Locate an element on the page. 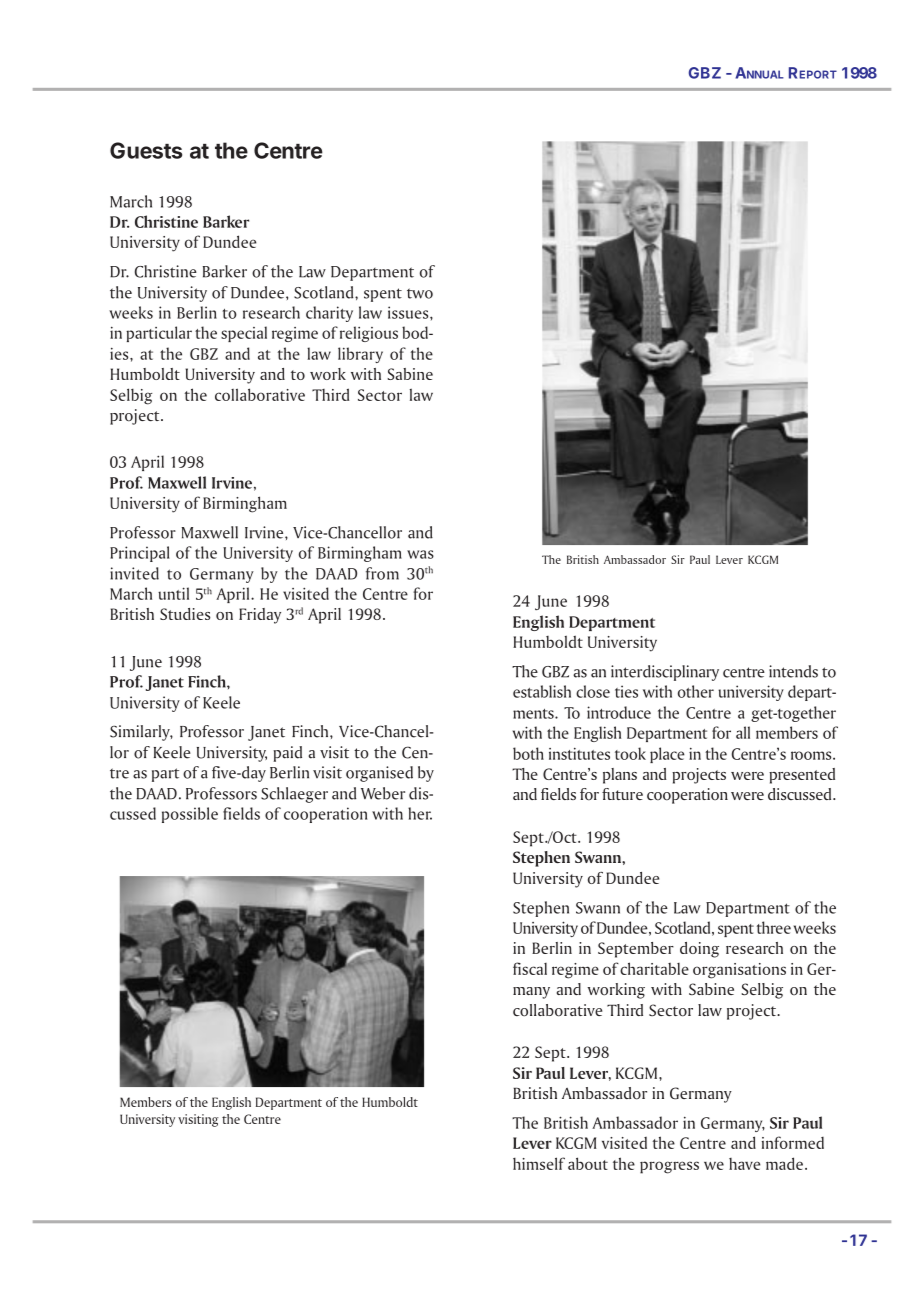  have is located at coordinates (744, 1164).
